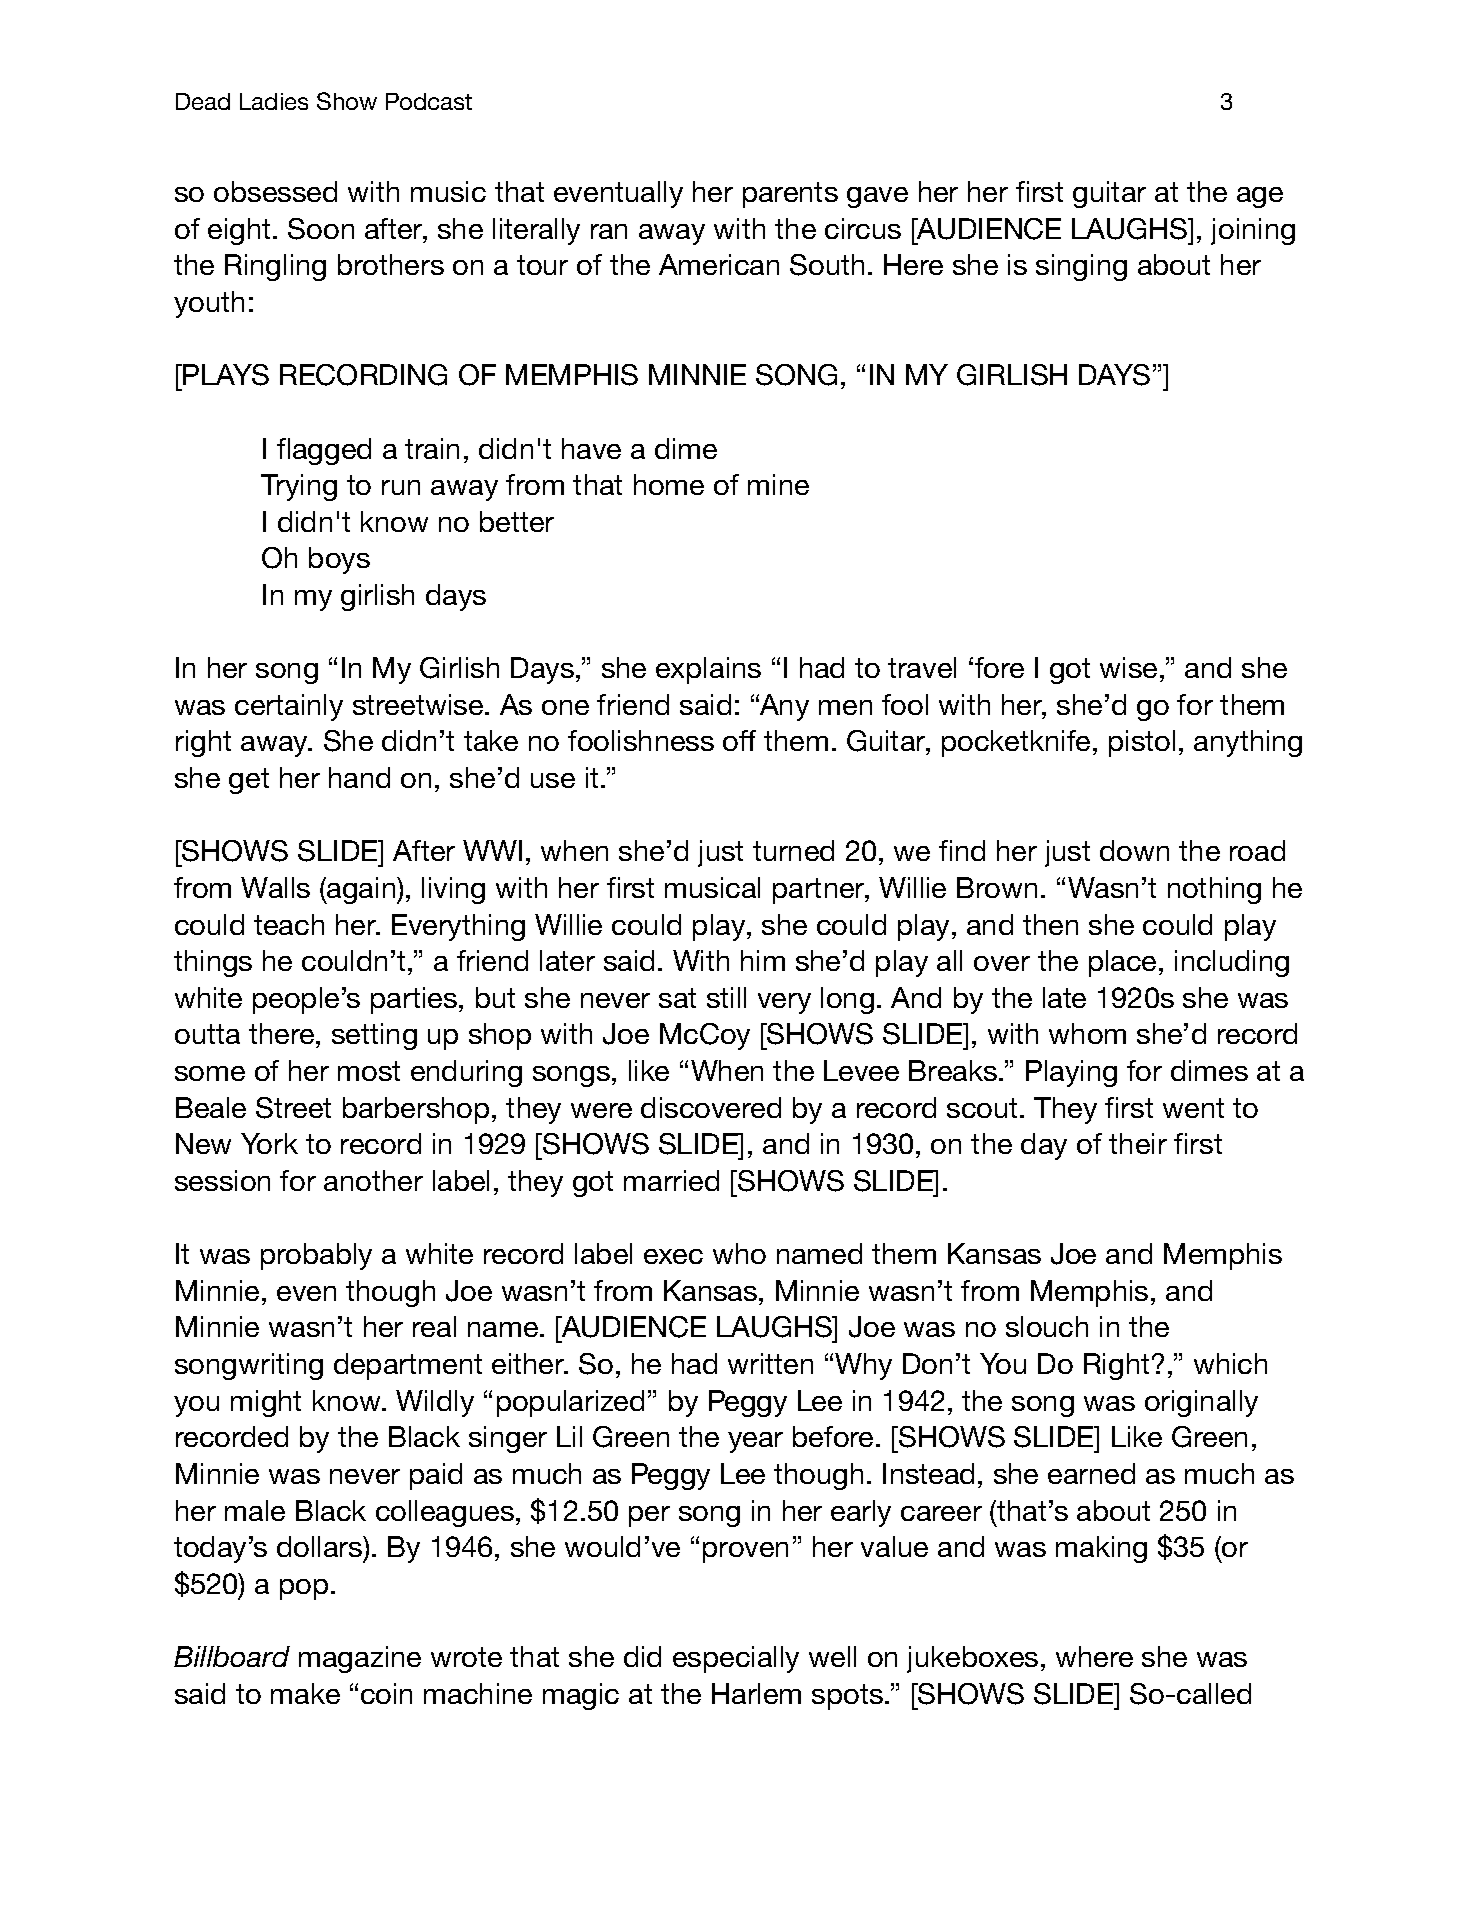  What do you see at coordinates (339, 560) in the document?
I see `boys` at bounding box center [339, 560].
